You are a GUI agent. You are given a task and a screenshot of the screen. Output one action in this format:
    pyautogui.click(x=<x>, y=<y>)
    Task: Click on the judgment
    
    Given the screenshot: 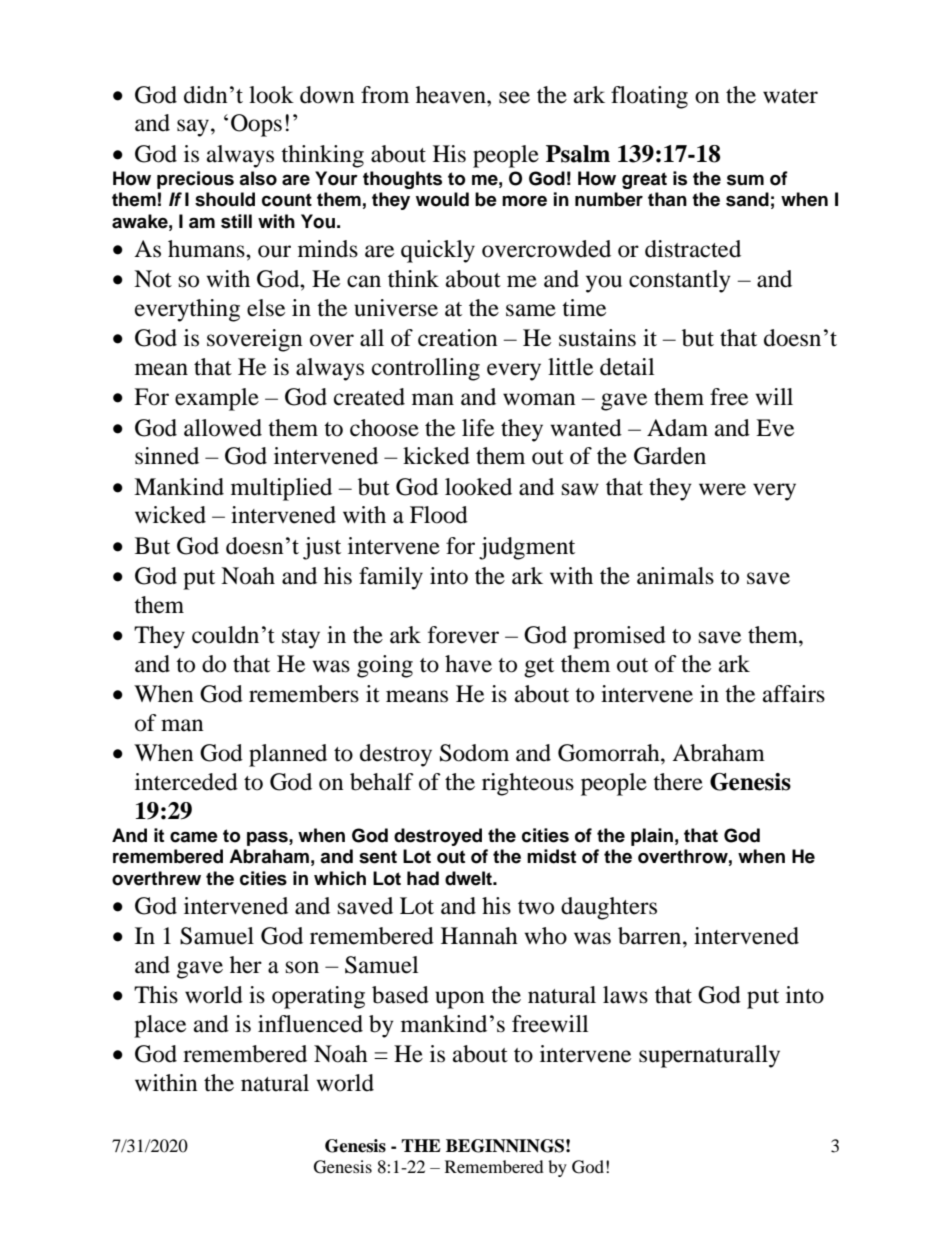 What is the action you would take?
    pyautogui.click(x=527, y=548)
